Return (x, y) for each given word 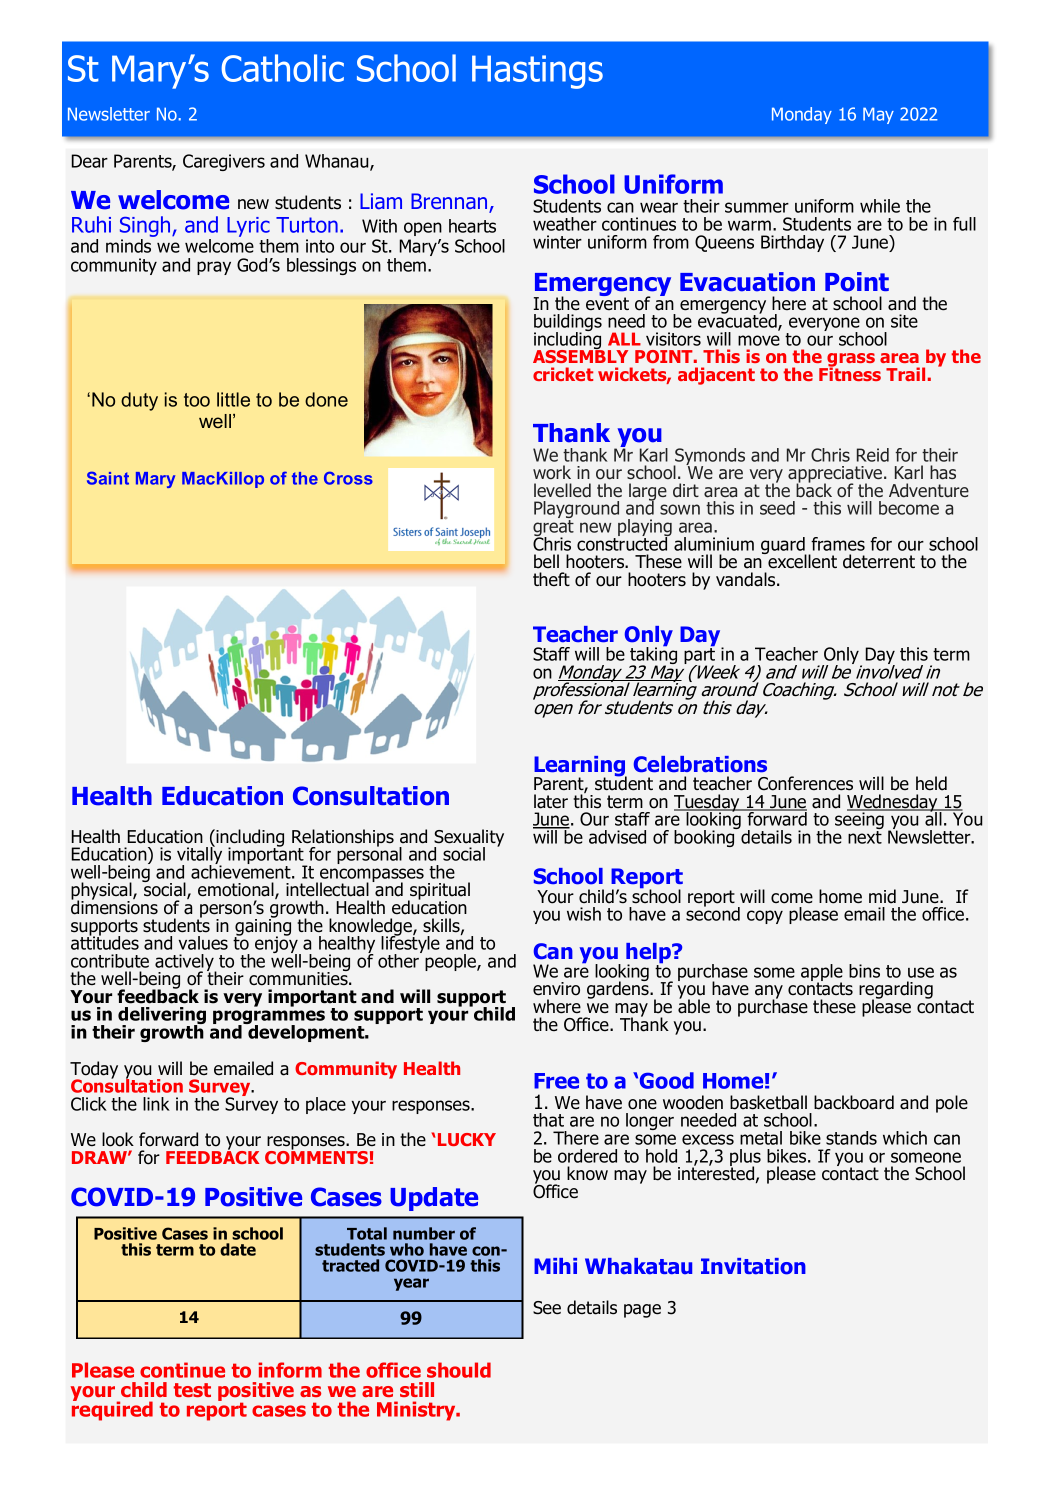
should (459, 1370)
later (551, 801)
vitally (199, 856)
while (880, 206)
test (192, 1390)
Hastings (537, 72)
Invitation (753, 1266)
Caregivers (224, 162)
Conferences (805, 783)
